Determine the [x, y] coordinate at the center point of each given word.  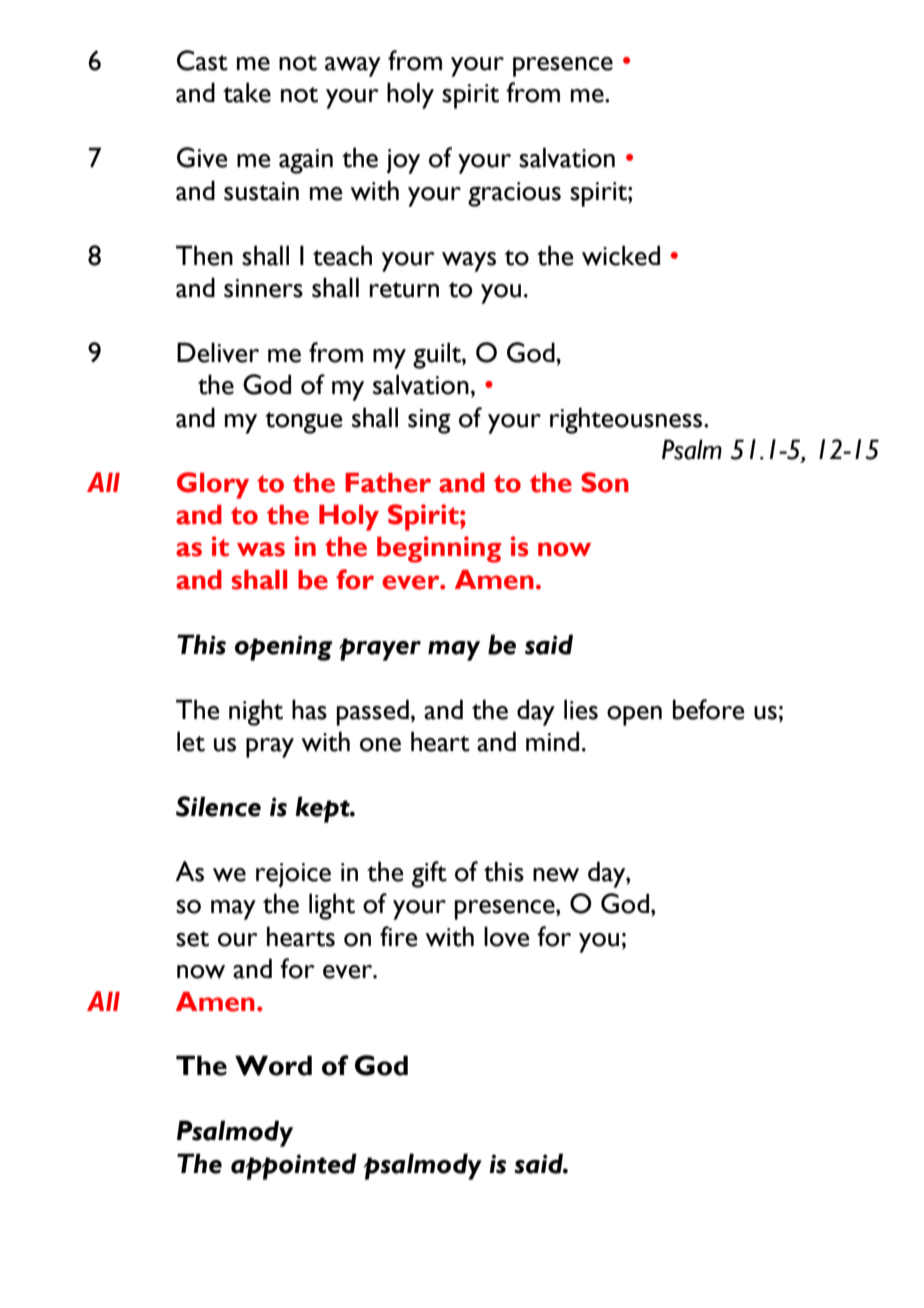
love [507, 936]
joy [403, 161]
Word [273, 1065]
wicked [621, 255]
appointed [294, 1166]
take [247, 92]
